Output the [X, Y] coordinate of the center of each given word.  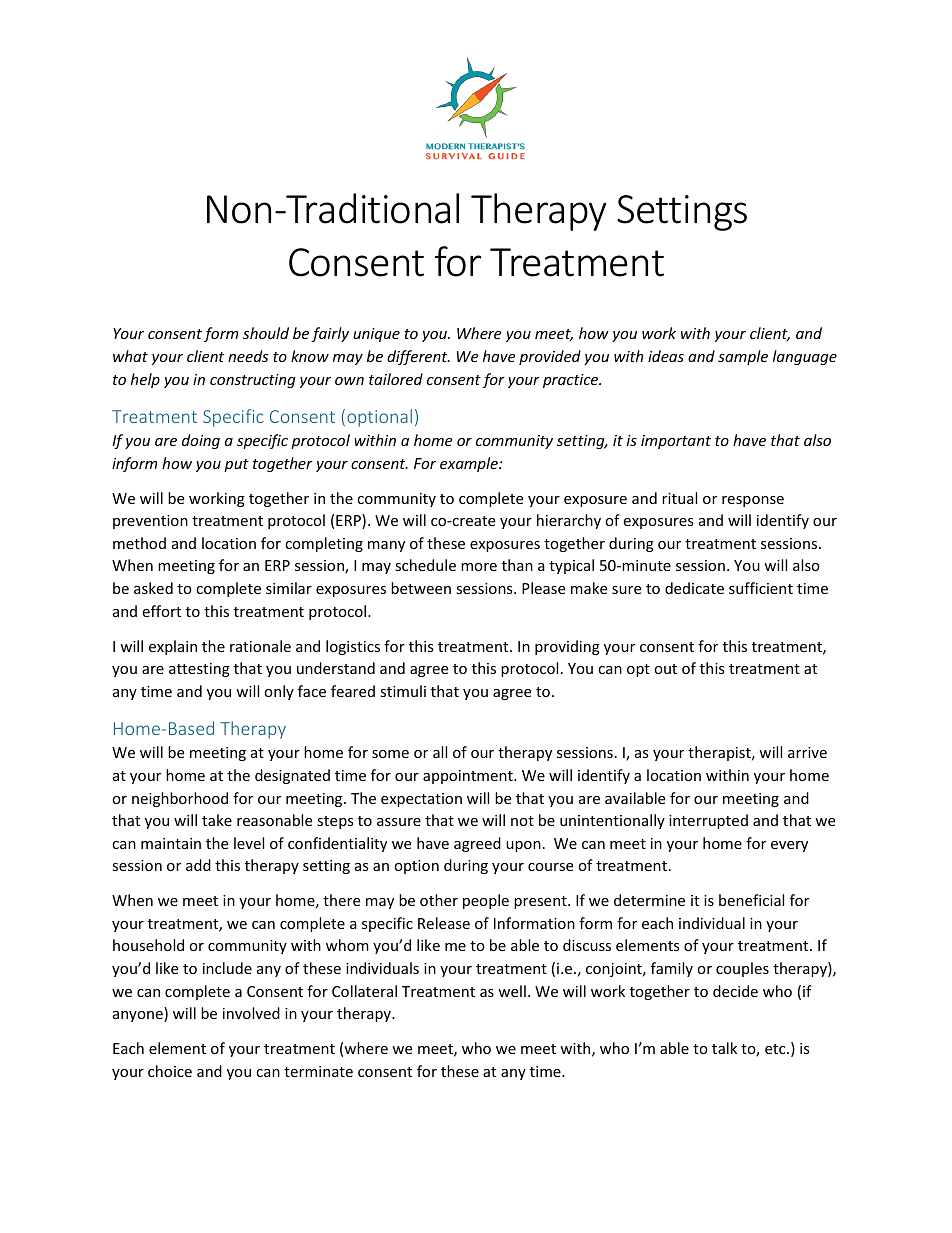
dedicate [694, 588]
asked [153, 588]
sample [743, 357]
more [479, 567]
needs [248, 356]
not [522, 821]
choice [170, 1071]
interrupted [708, 821]
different [418, 357]
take [217, 820]
